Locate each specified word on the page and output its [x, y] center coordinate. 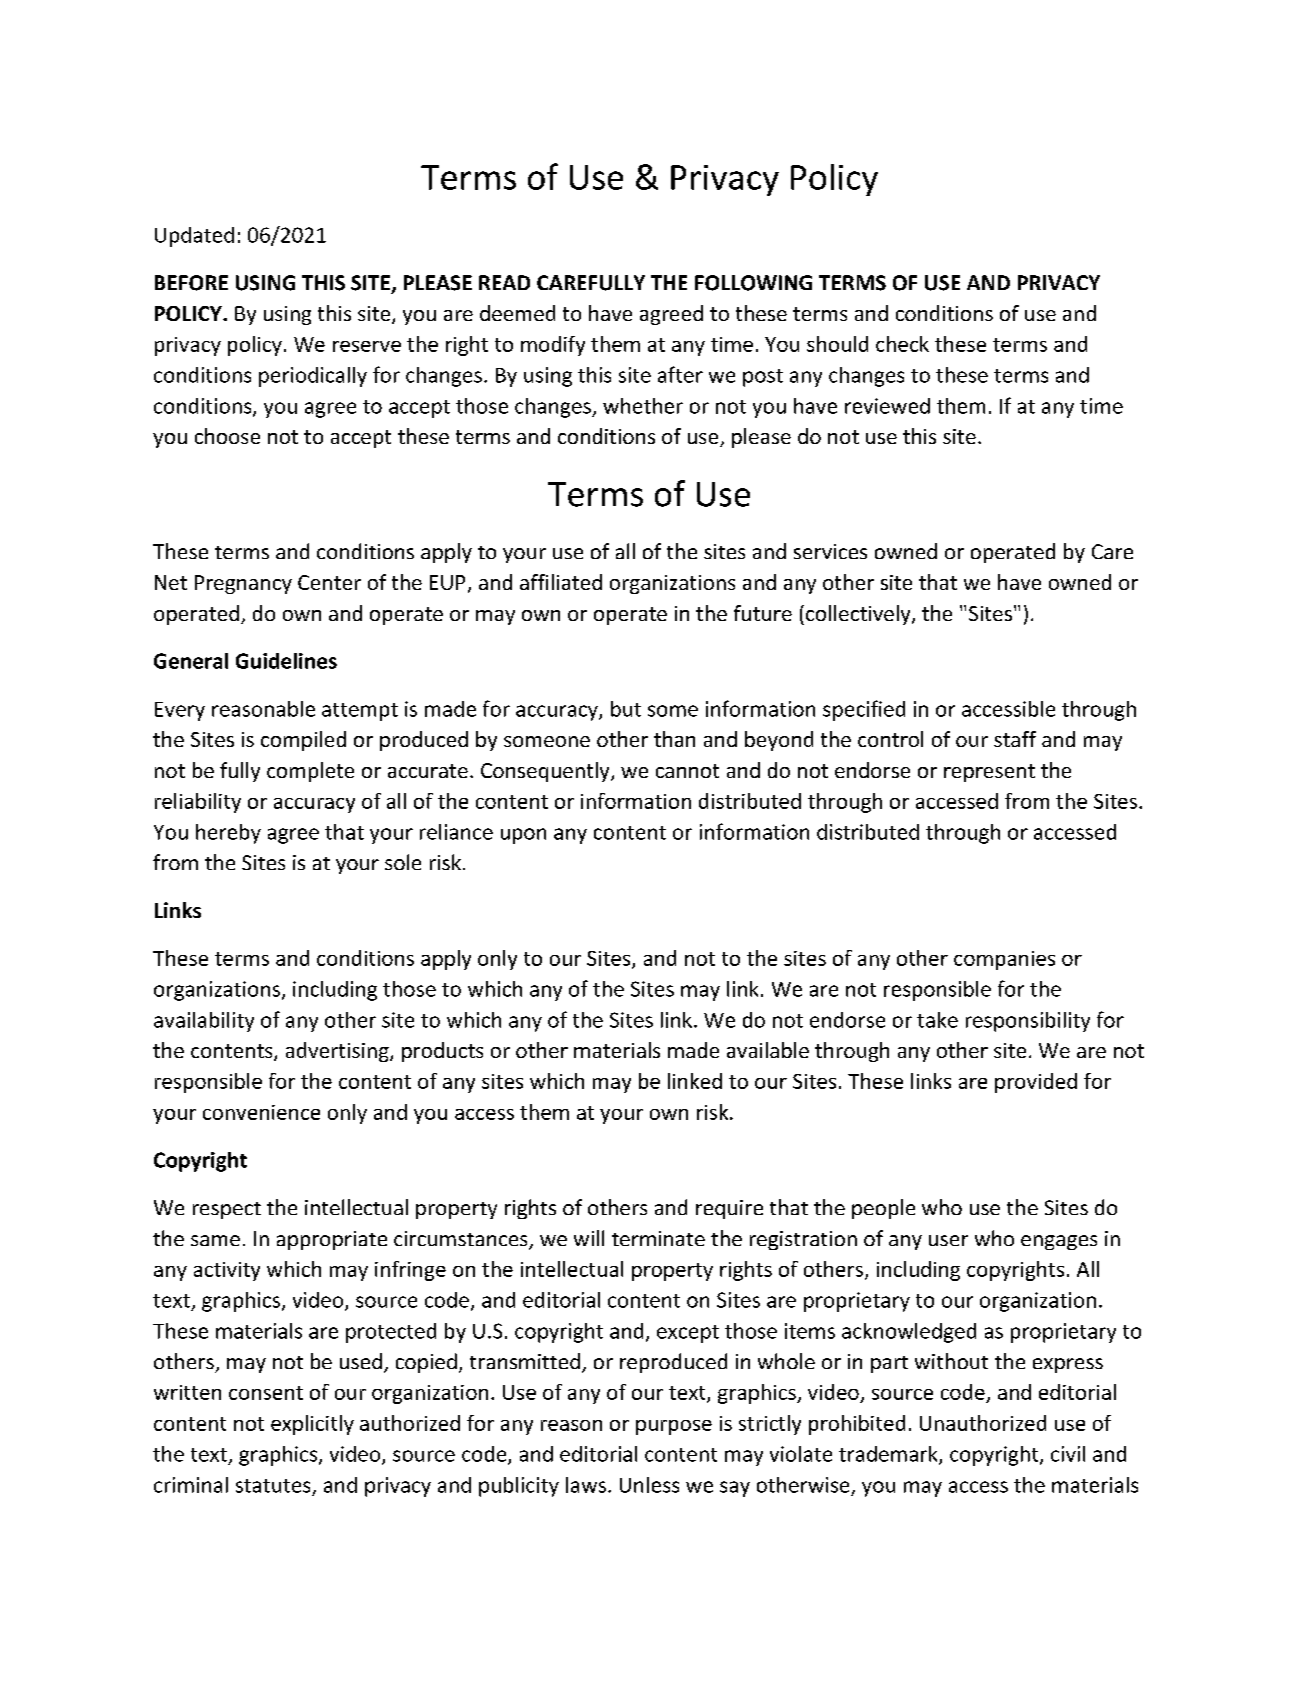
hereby [228, 834]
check [902, 344]
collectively [859, 615]
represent [989, 773]
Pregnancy [243, 584]
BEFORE [191, 283]
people [883, 1209]
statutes [273, 1486]
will [589, 1238]
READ [504, 282]
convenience [261, 1112]
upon [523, 836]
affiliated [561, 582]
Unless [649, 1485]
